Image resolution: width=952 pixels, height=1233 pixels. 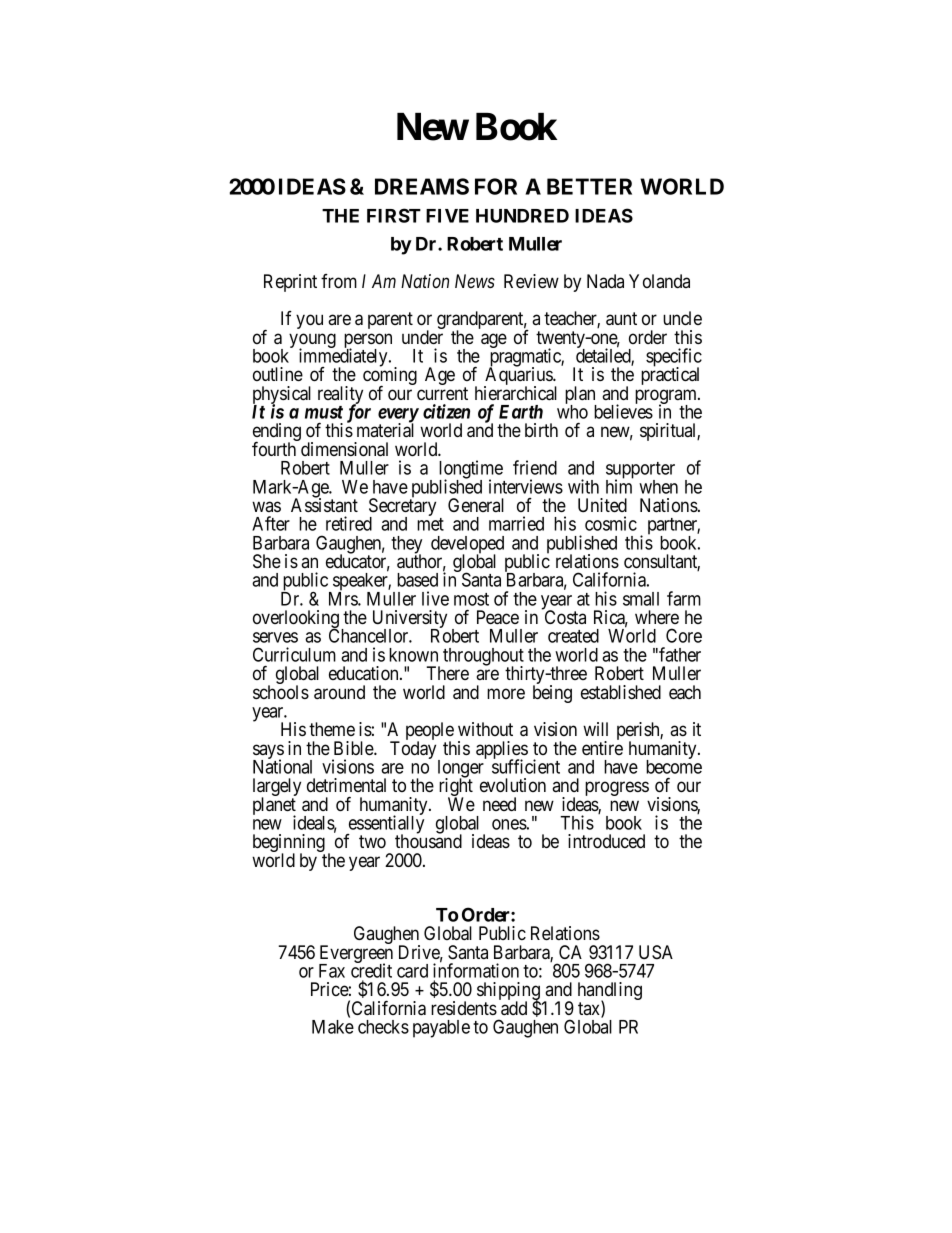 What do you see at coordinates (333, 1027) in the image?
I see `Make` at bounding box center [333, 1027].
